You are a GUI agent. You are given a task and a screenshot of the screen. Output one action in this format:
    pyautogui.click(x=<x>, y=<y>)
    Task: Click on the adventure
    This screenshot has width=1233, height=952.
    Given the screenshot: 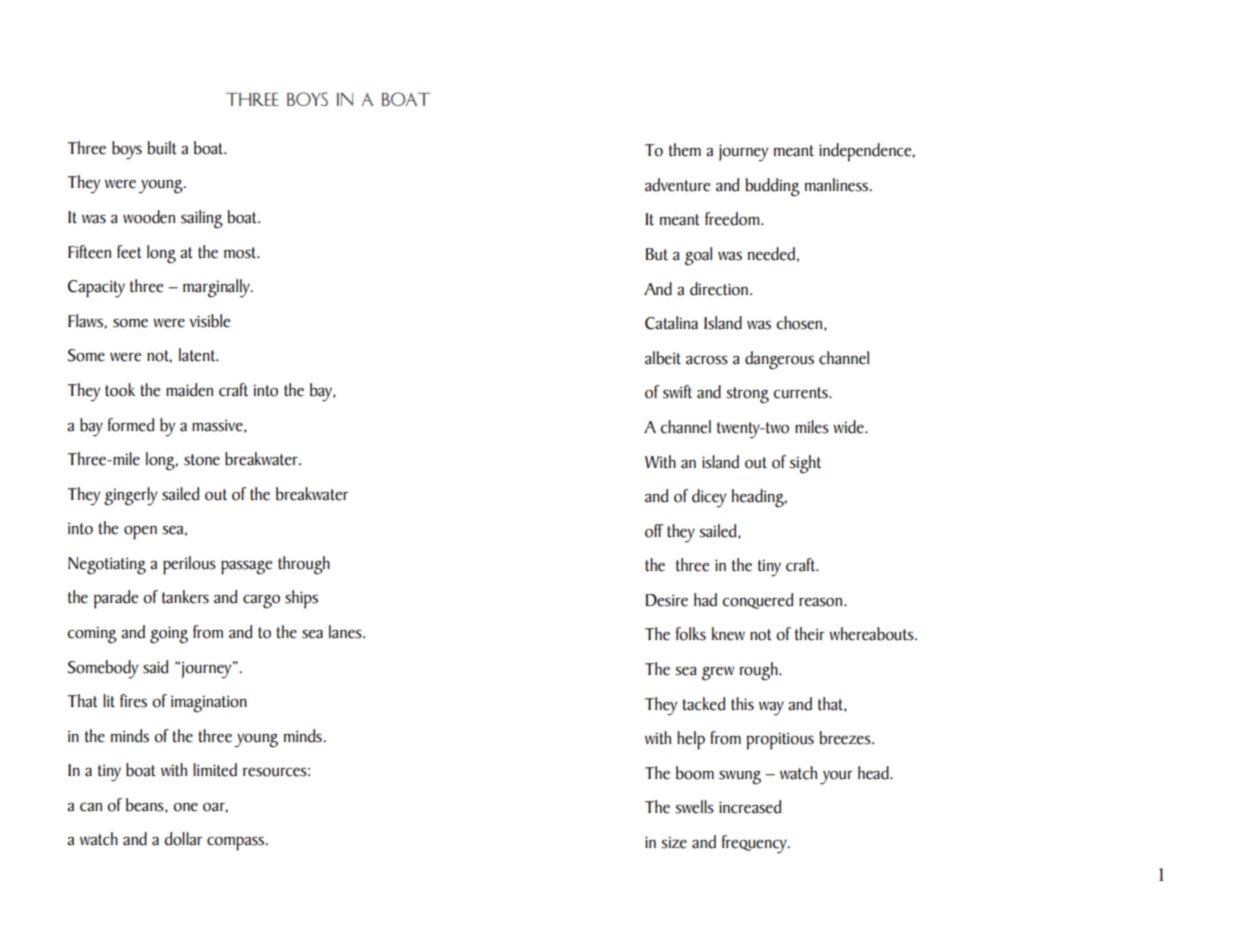 What is the action you would take?
    pyautogui.click(x=677, y=185)
